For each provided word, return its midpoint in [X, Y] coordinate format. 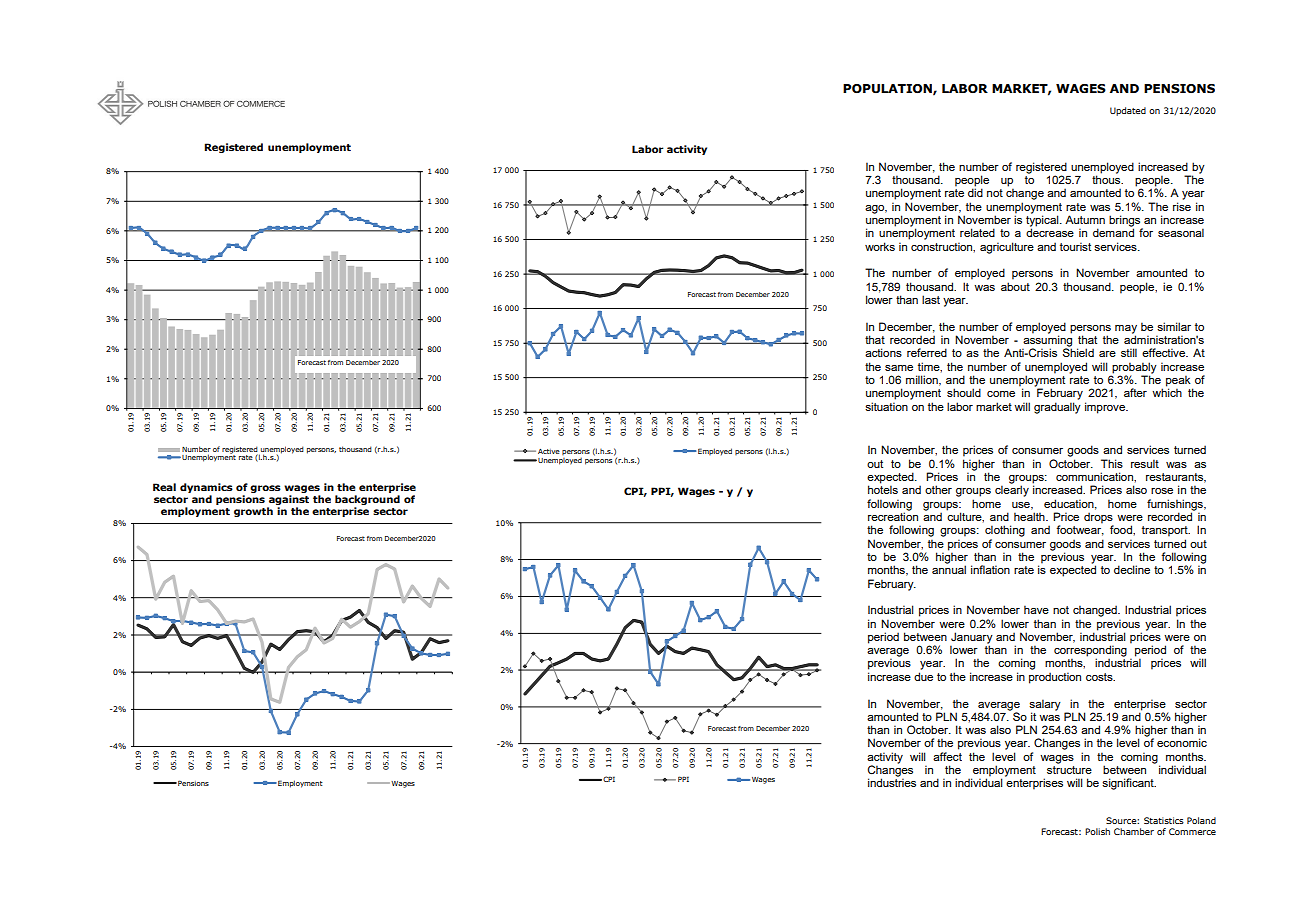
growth [253, 512]
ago [876, 209]
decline [1132, 569]
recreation [893, 515]
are [1107, 354]
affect [947, 756]
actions [883, 352]
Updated [1128, 111]
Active [549, 451]
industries [892, 782]
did [975, 192]
